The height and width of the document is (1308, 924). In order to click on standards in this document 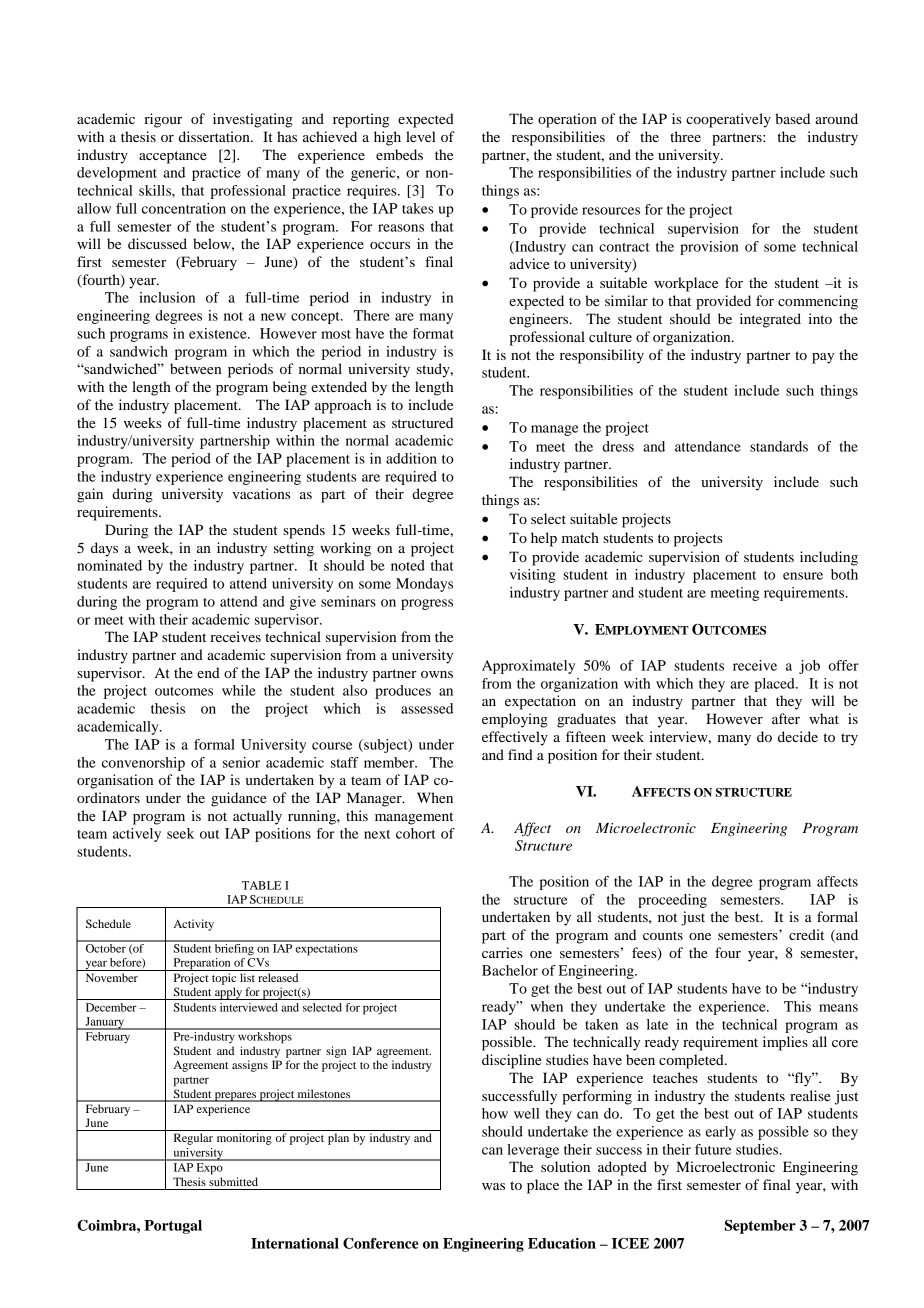, I will do `click(779, 446)`.
